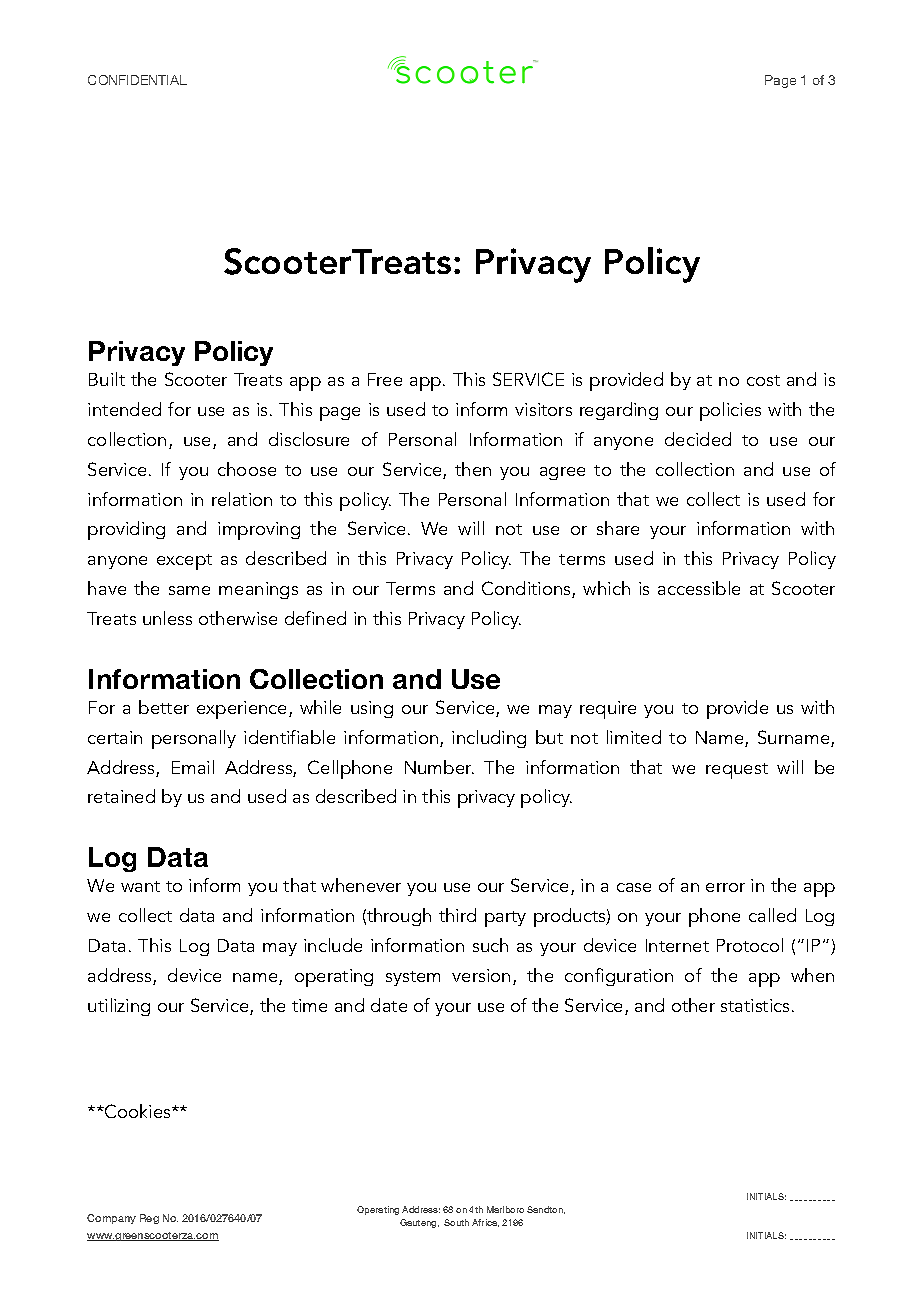 This image has height=1308, width=924. I want to click on Free, so click(385, 379).
